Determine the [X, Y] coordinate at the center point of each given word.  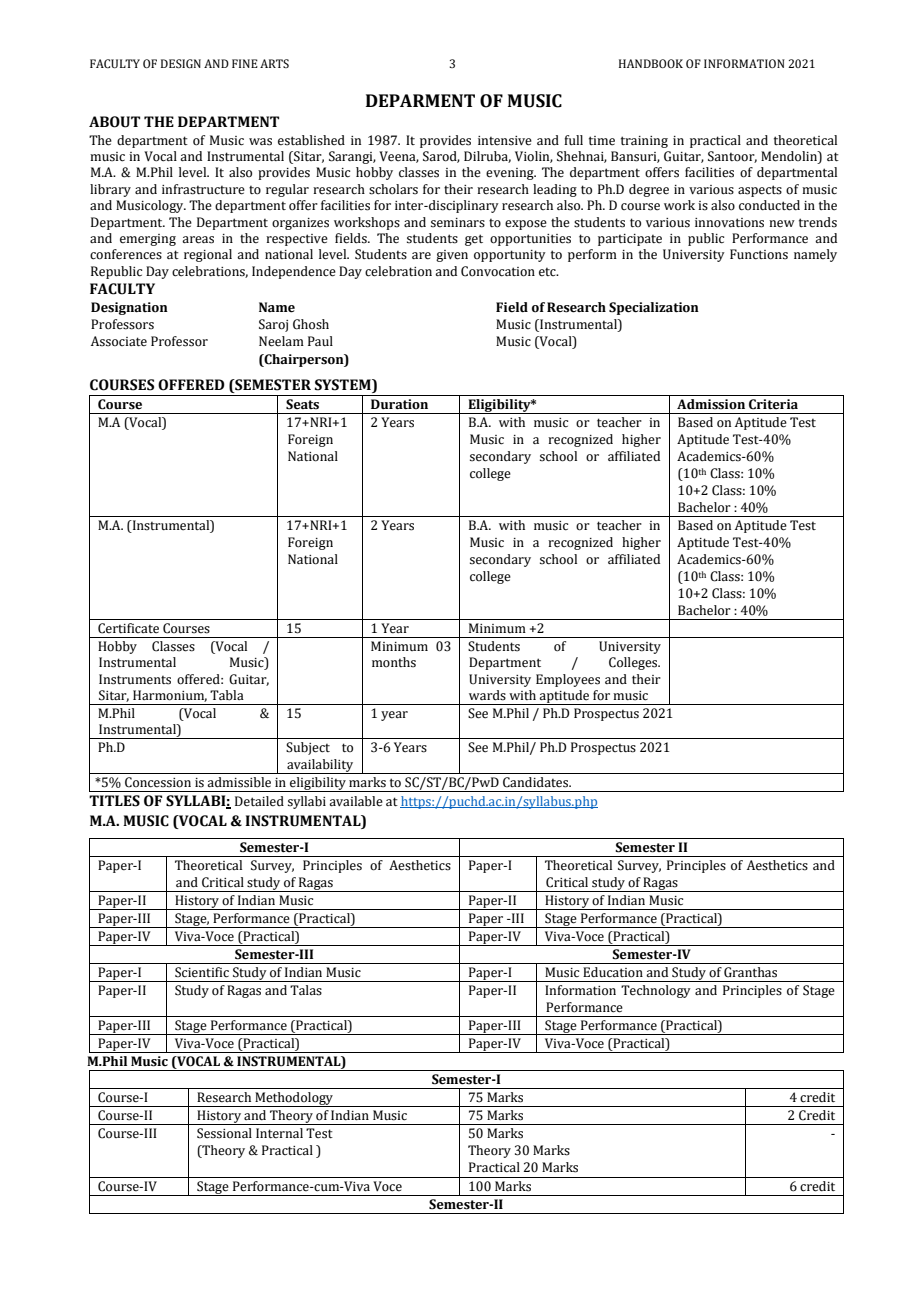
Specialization [654, 308]
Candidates [537, 782]
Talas [306, 990]
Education [613, 972]
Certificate [128, 628]
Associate [119, 341]
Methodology [294, 1099]
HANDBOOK [651, 63]
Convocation [498, 271]
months [394, 662]
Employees [568, 680]
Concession [158, 782]
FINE [245, 63]
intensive [505, 141]
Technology [656, 991]
